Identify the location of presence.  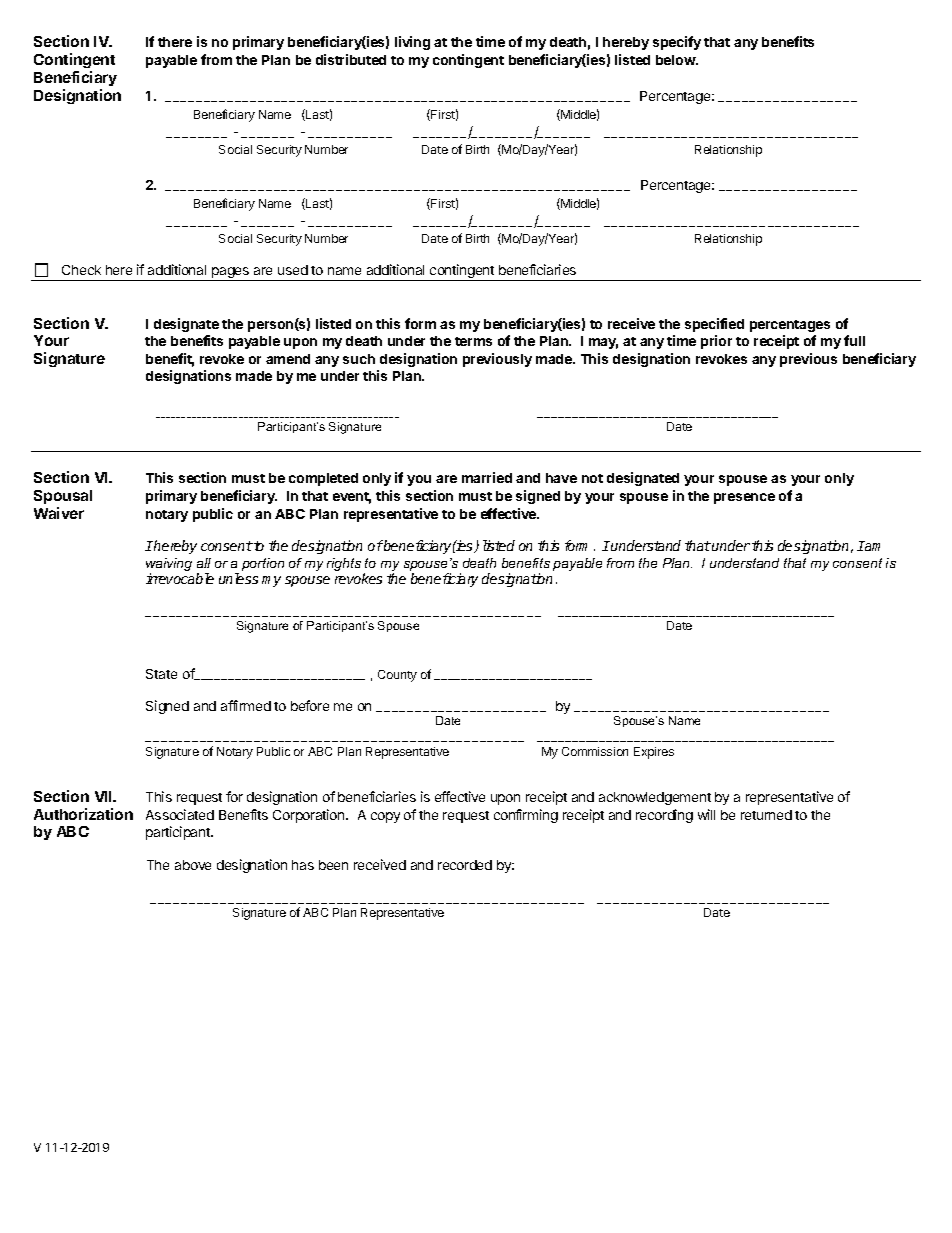
(744, 498).
